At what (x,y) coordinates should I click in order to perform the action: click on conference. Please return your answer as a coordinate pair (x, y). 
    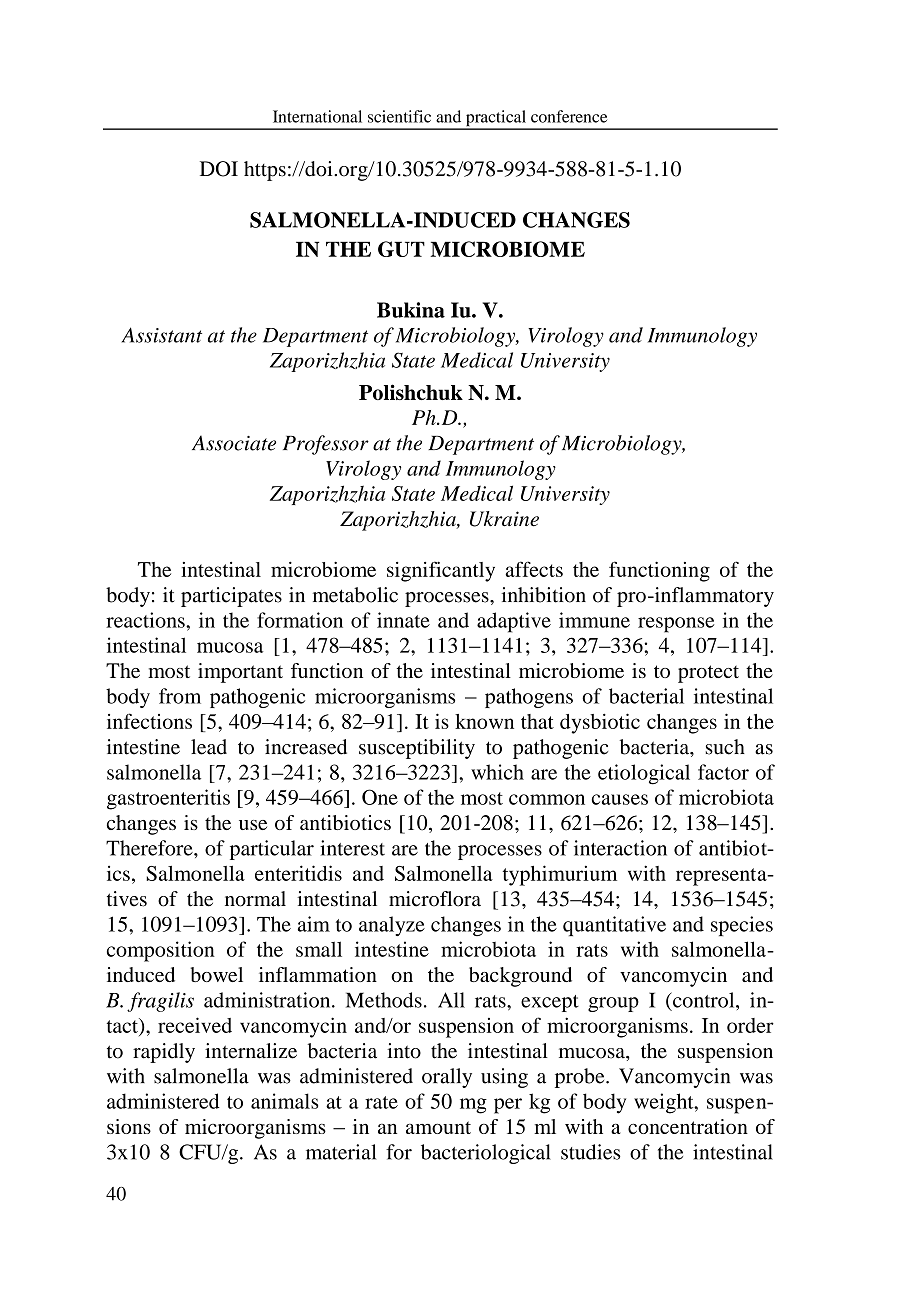
    Looking at the image, I should click on (569, 116).
